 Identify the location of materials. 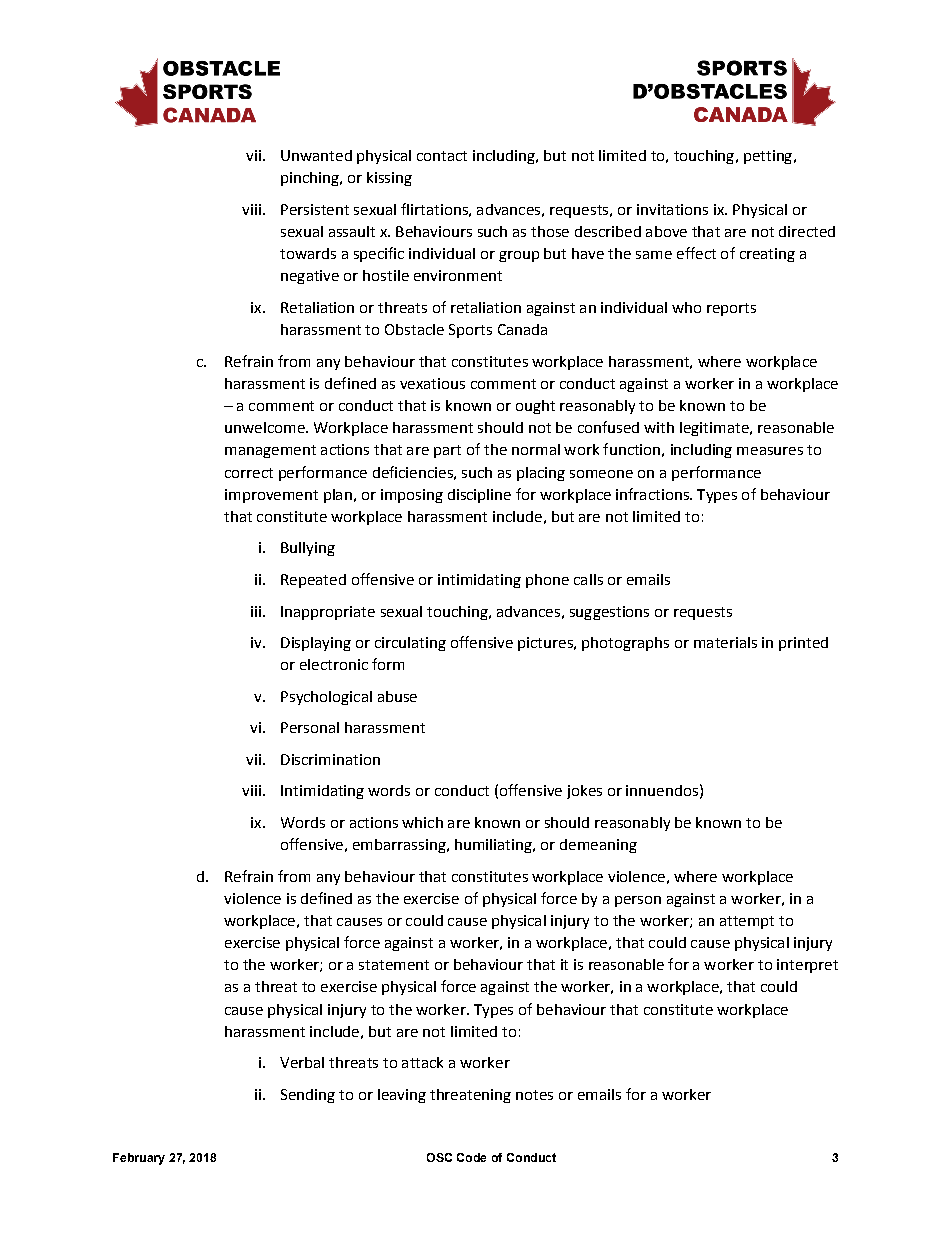
(725, 642).
